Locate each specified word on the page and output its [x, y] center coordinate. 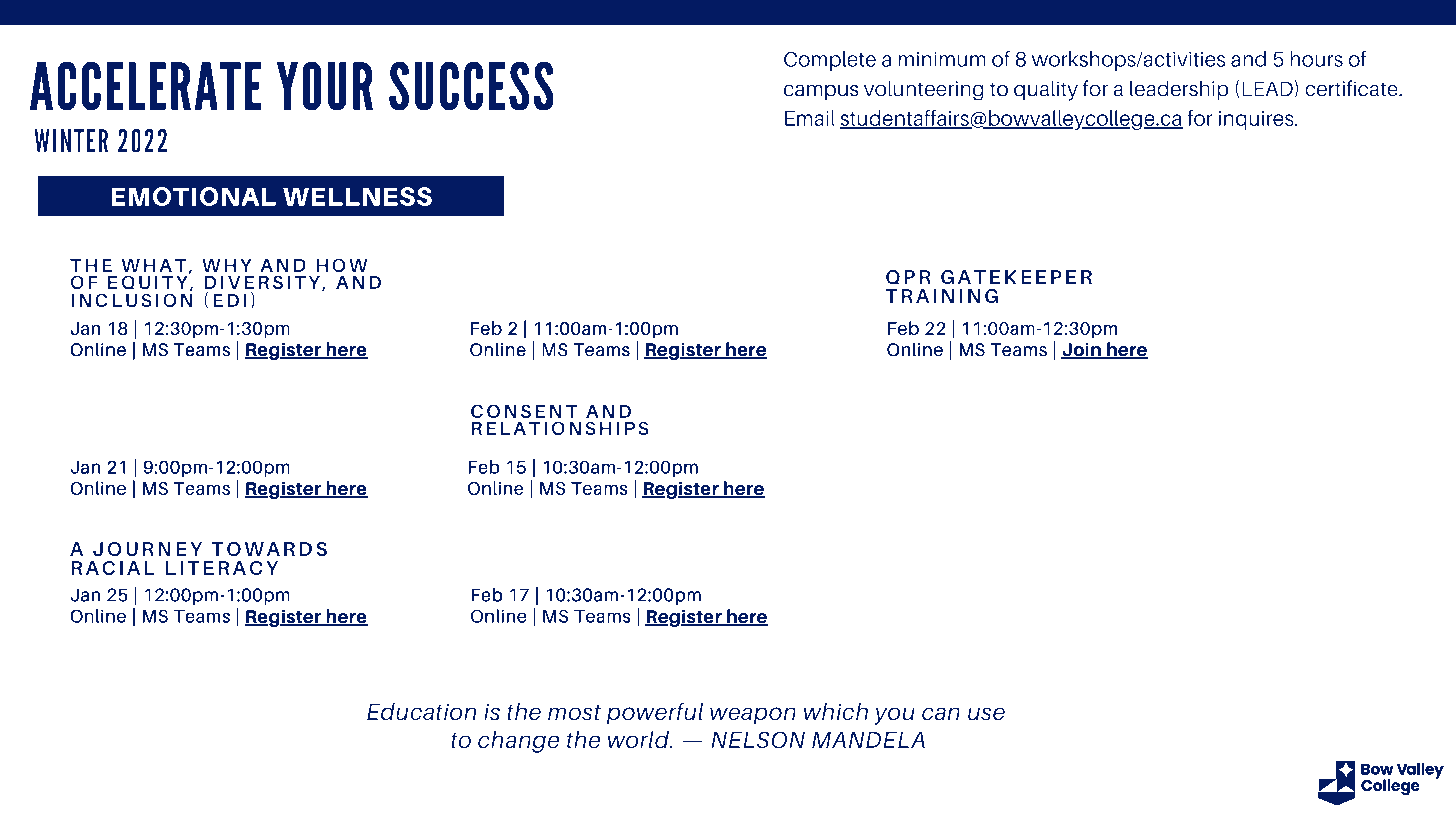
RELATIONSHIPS [560, 428]
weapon [753, 716]
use [986, 714]
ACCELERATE [145, 86]
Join [1082, 351]
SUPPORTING [141, 402]
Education [422, 712]
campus [821, 92]
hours [1316, 59]
